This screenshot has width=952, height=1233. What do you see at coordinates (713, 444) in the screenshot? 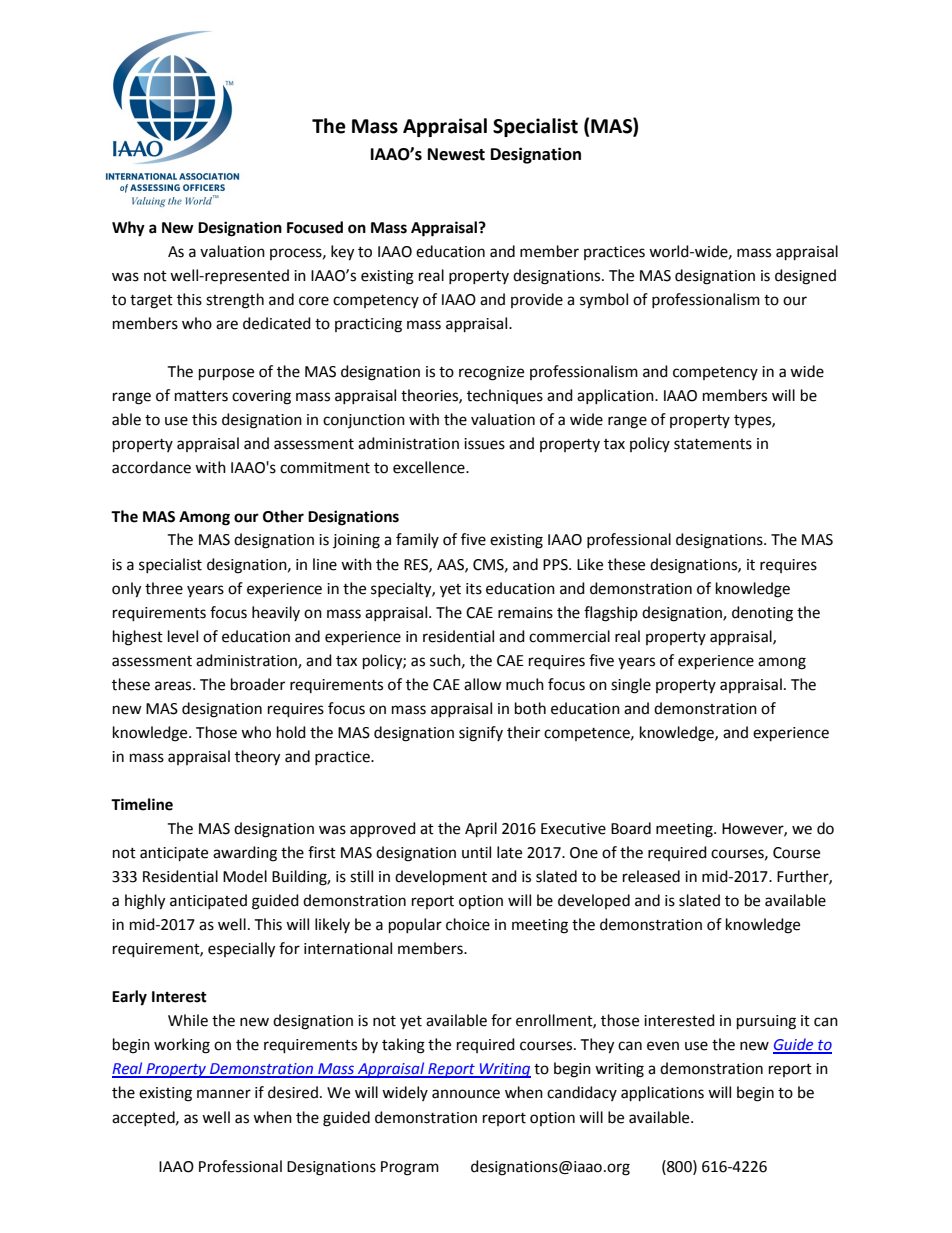
I see `statements` at bounding box center [713, 444].
